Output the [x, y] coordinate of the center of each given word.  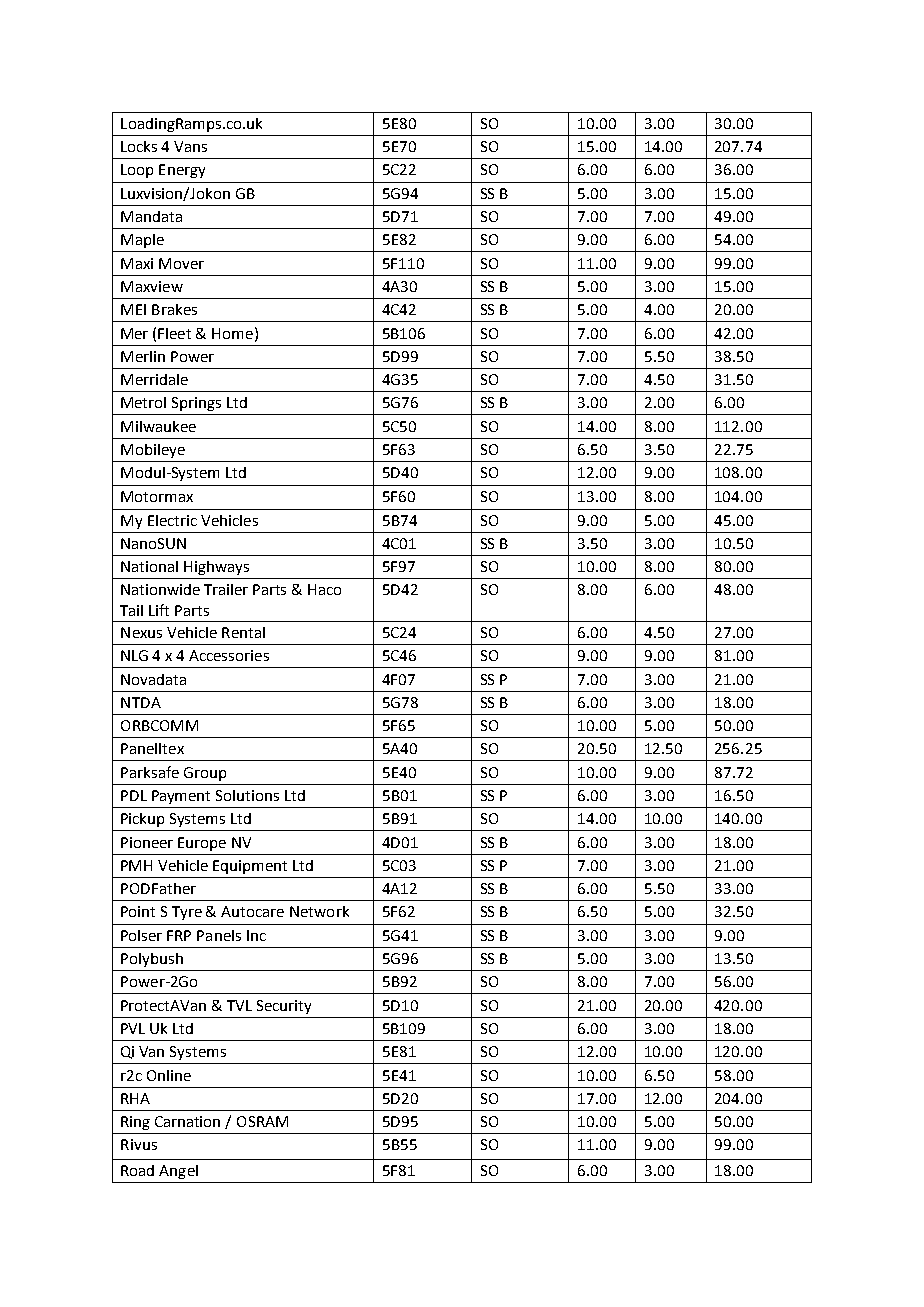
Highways [216, 568]
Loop [137, 171]
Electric [172, 520]
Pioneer [147, 842]
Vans [190, 146]
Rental [243, 632]
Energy [182, 171]
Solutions [247, 795]
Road [137, 1170]
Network [319, 911]
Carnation [187, 1121]
